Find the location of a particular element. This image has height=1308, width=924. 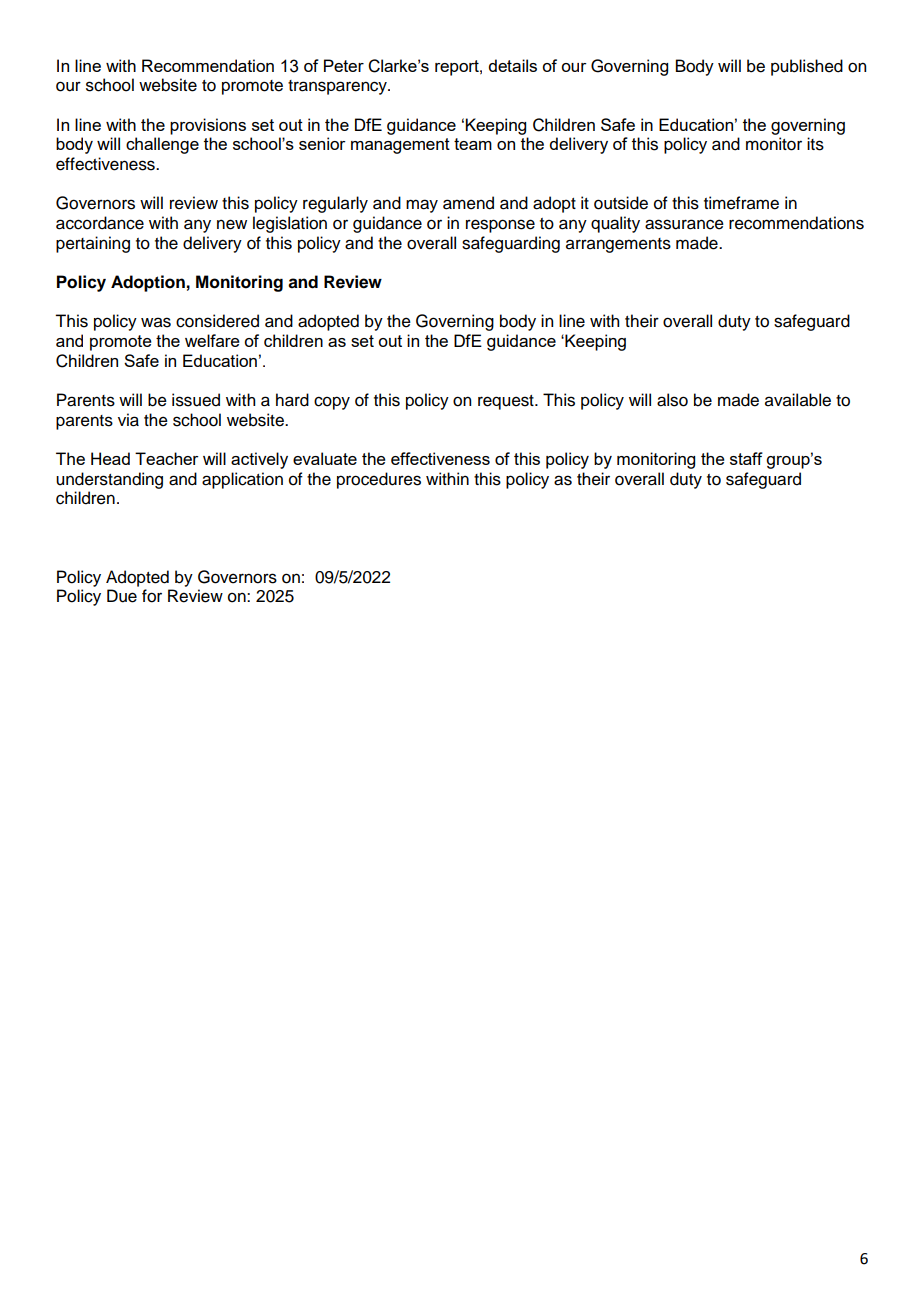

new is located at coordinates (232, 224).
